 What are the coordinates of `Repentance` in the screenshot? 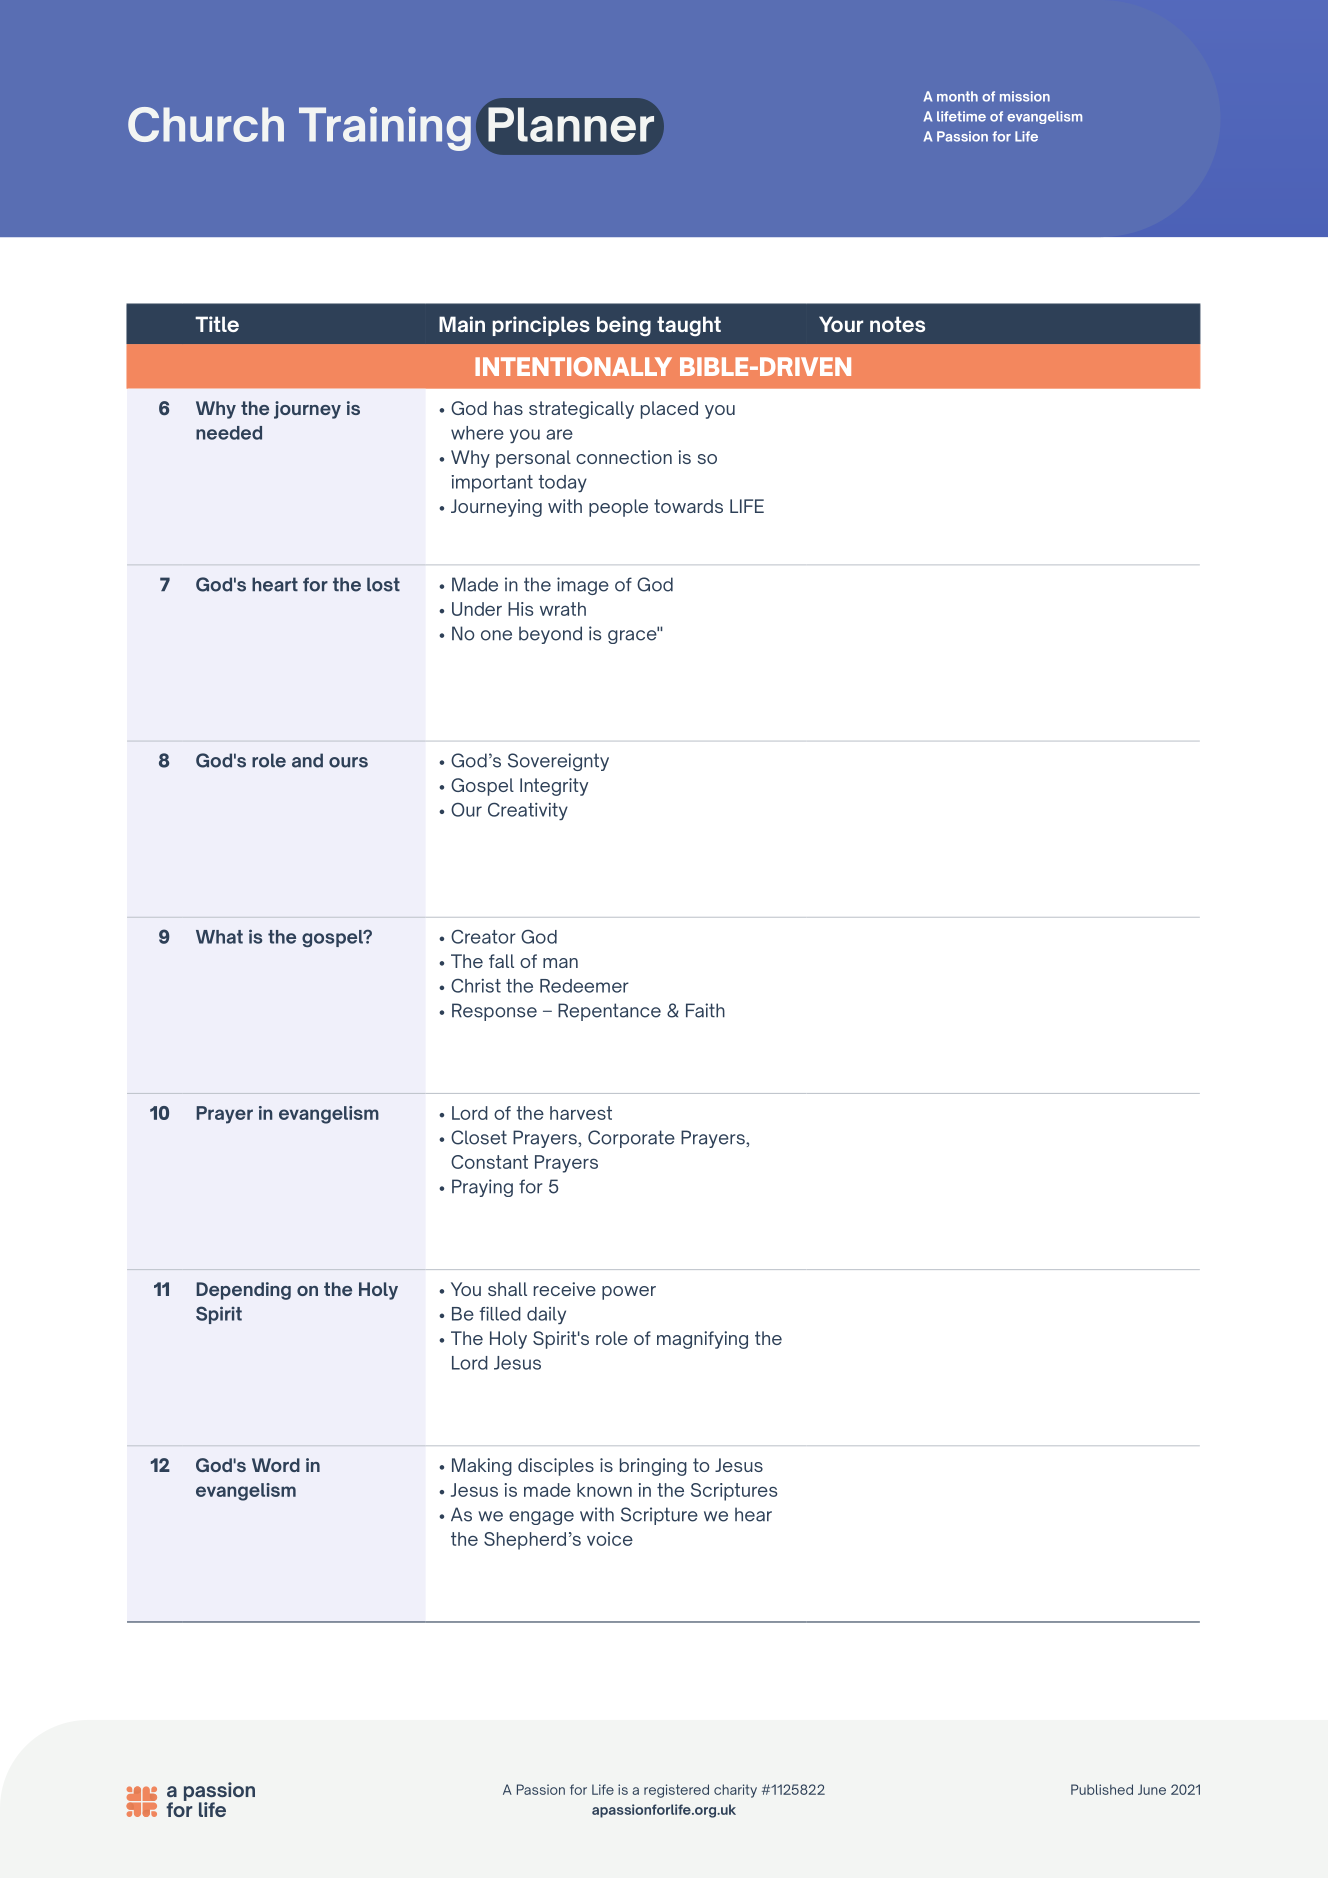 It's located at (609, 1012).
